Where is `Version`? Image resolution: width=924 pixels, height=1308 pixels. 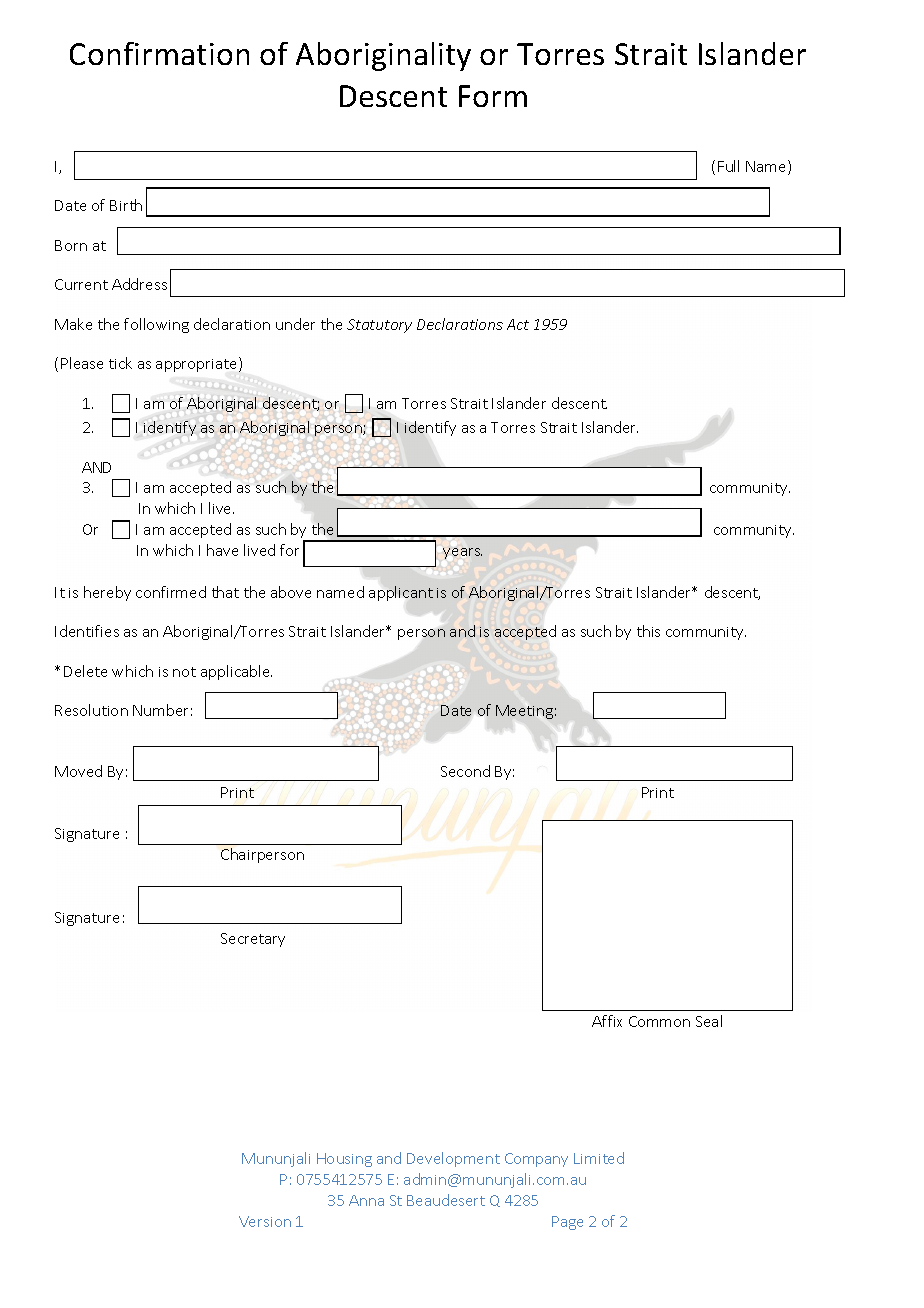 Version is located at coordinates (265, 1221).
